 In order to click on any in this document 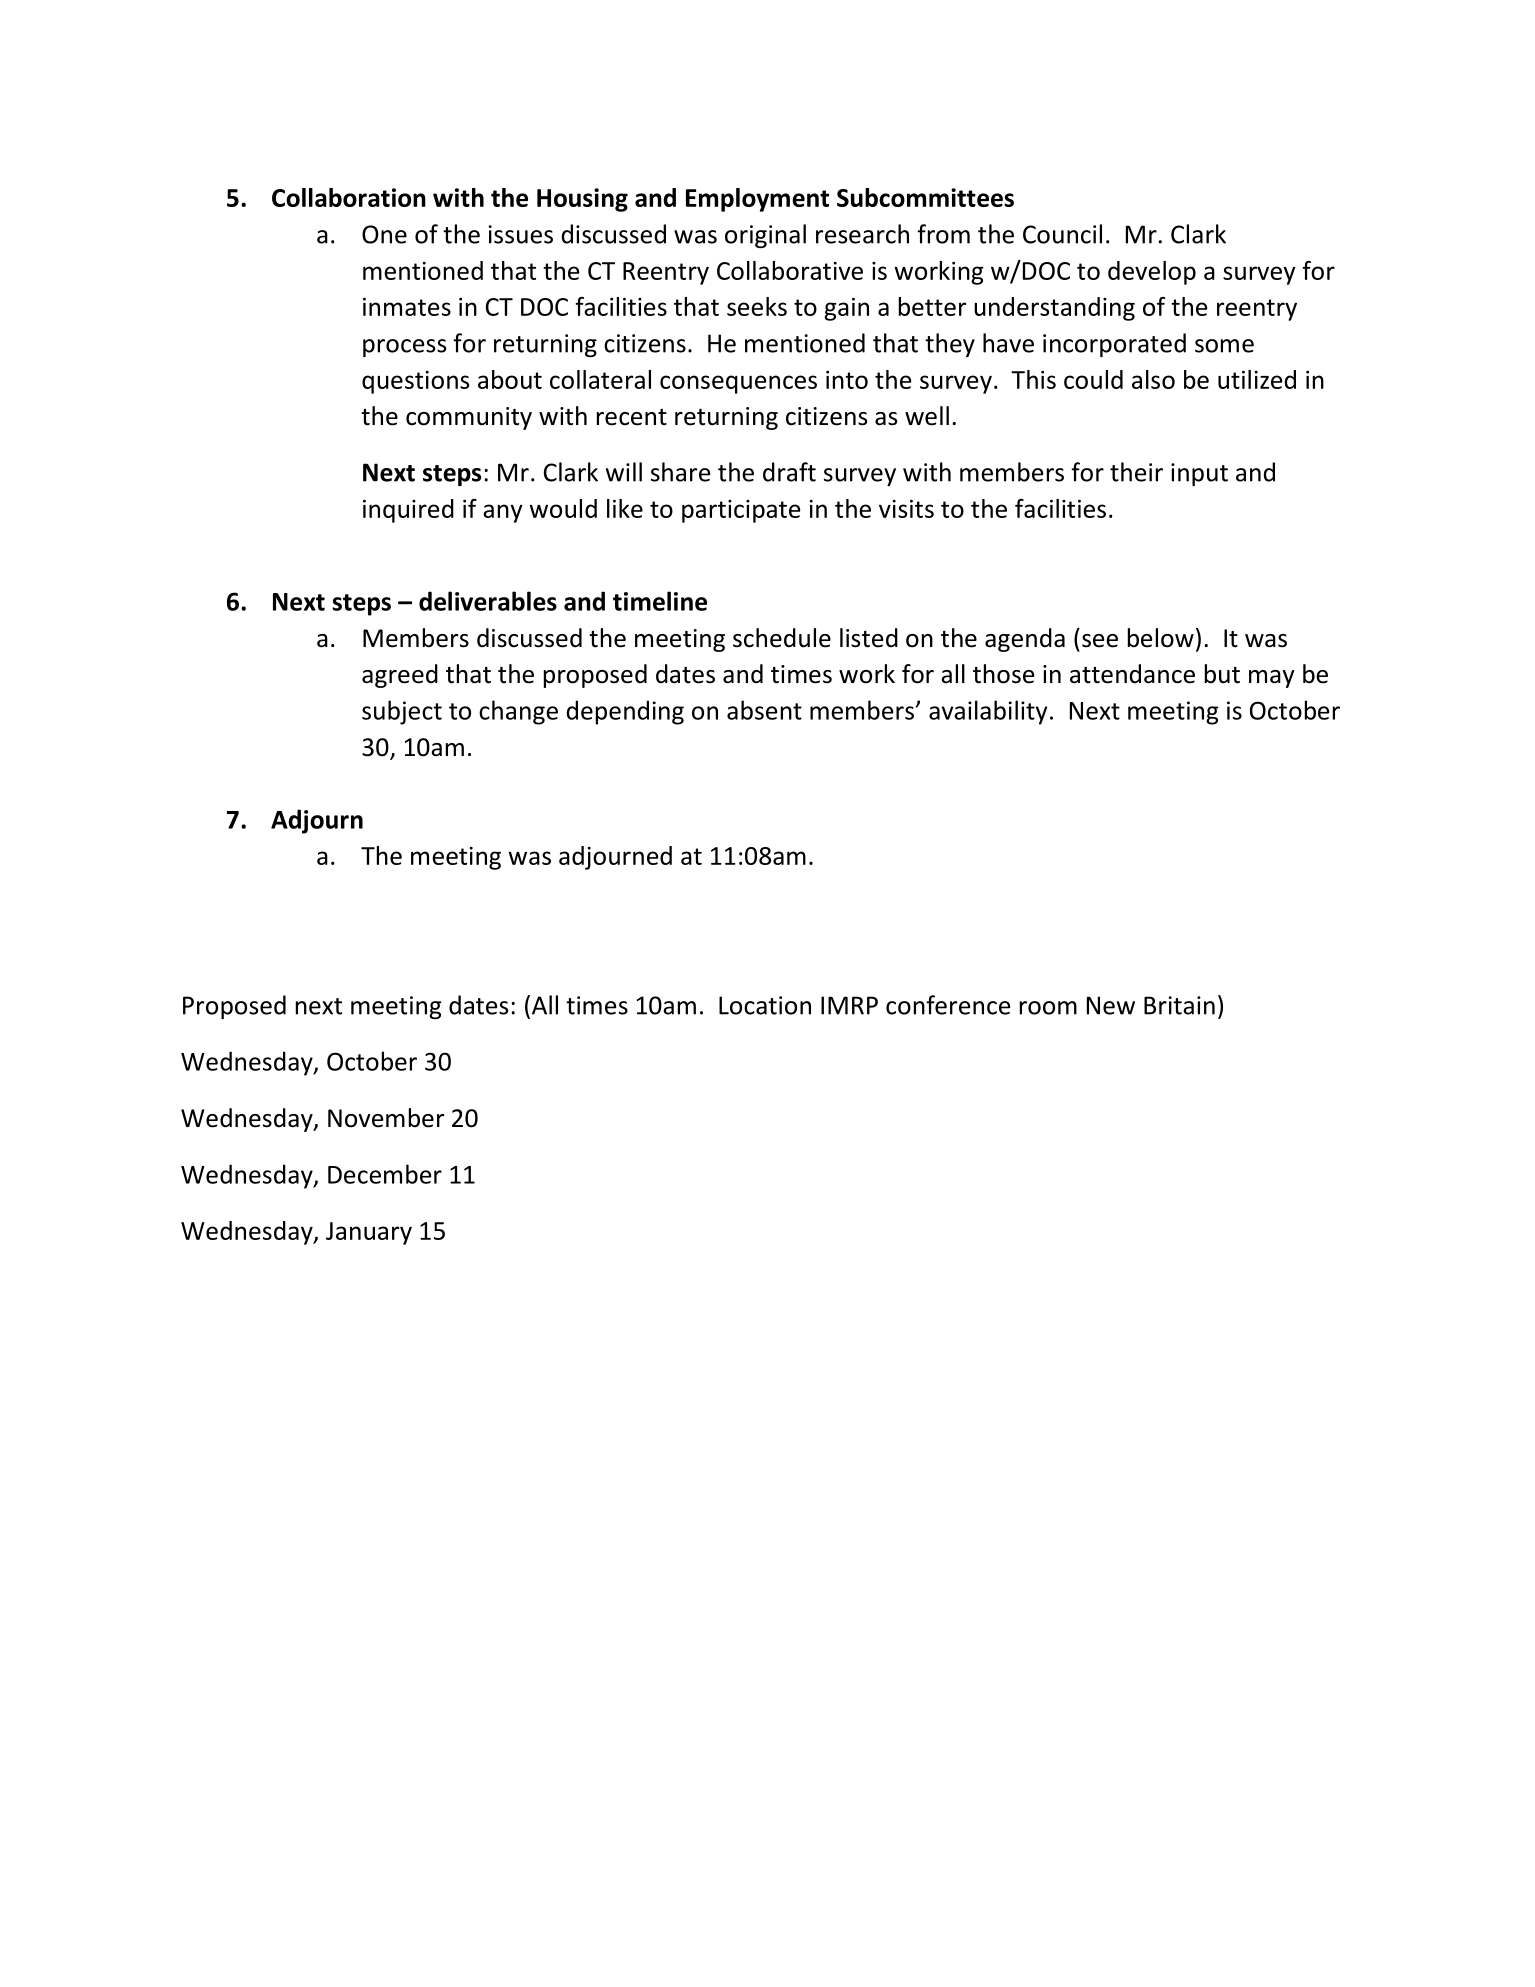, I will do `click(503, 513)`.
